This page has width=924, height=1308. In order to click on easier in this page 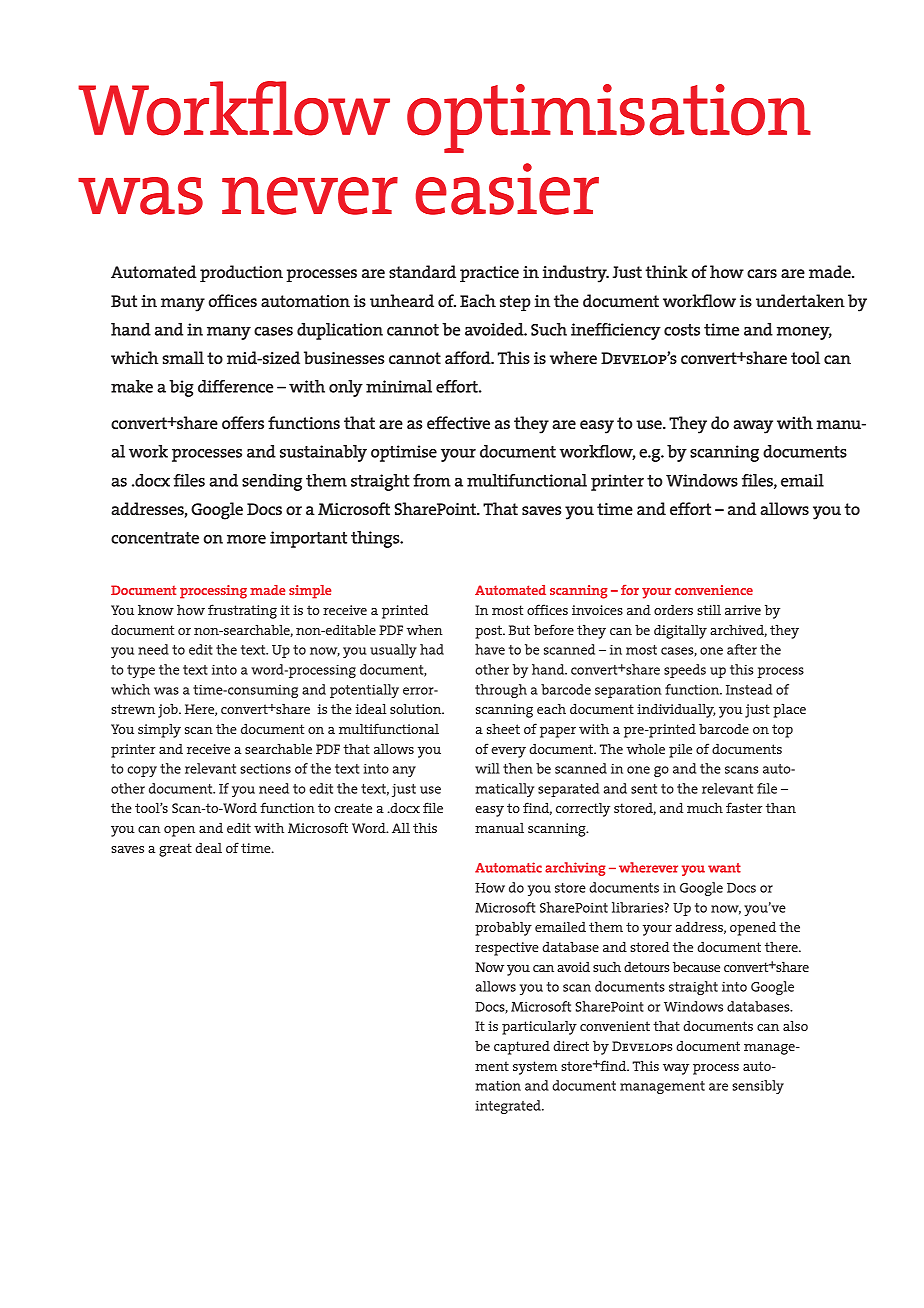, I will do `click(507, 189)`.
